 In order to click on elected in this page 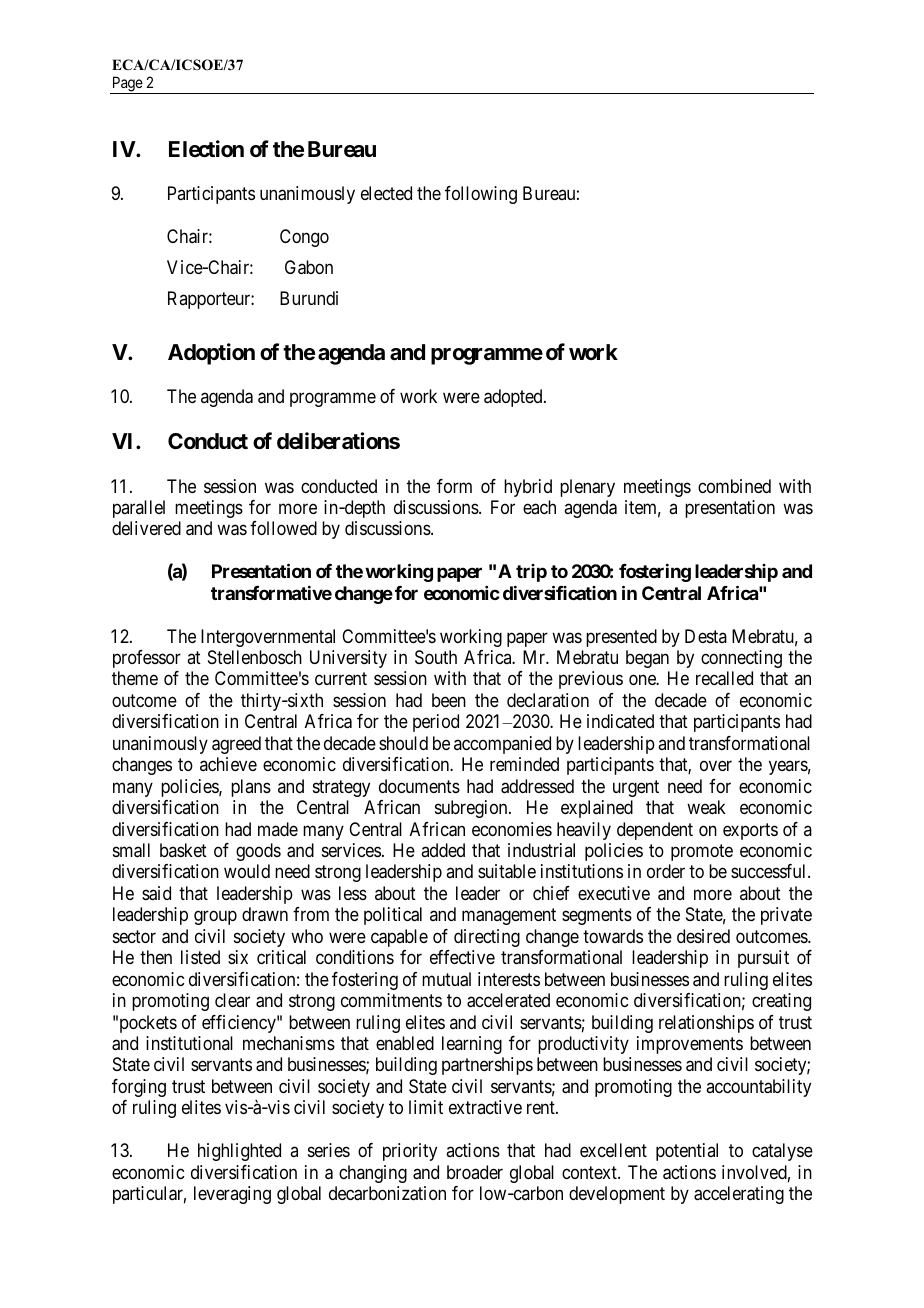, I will do `click(386, 193)`.
